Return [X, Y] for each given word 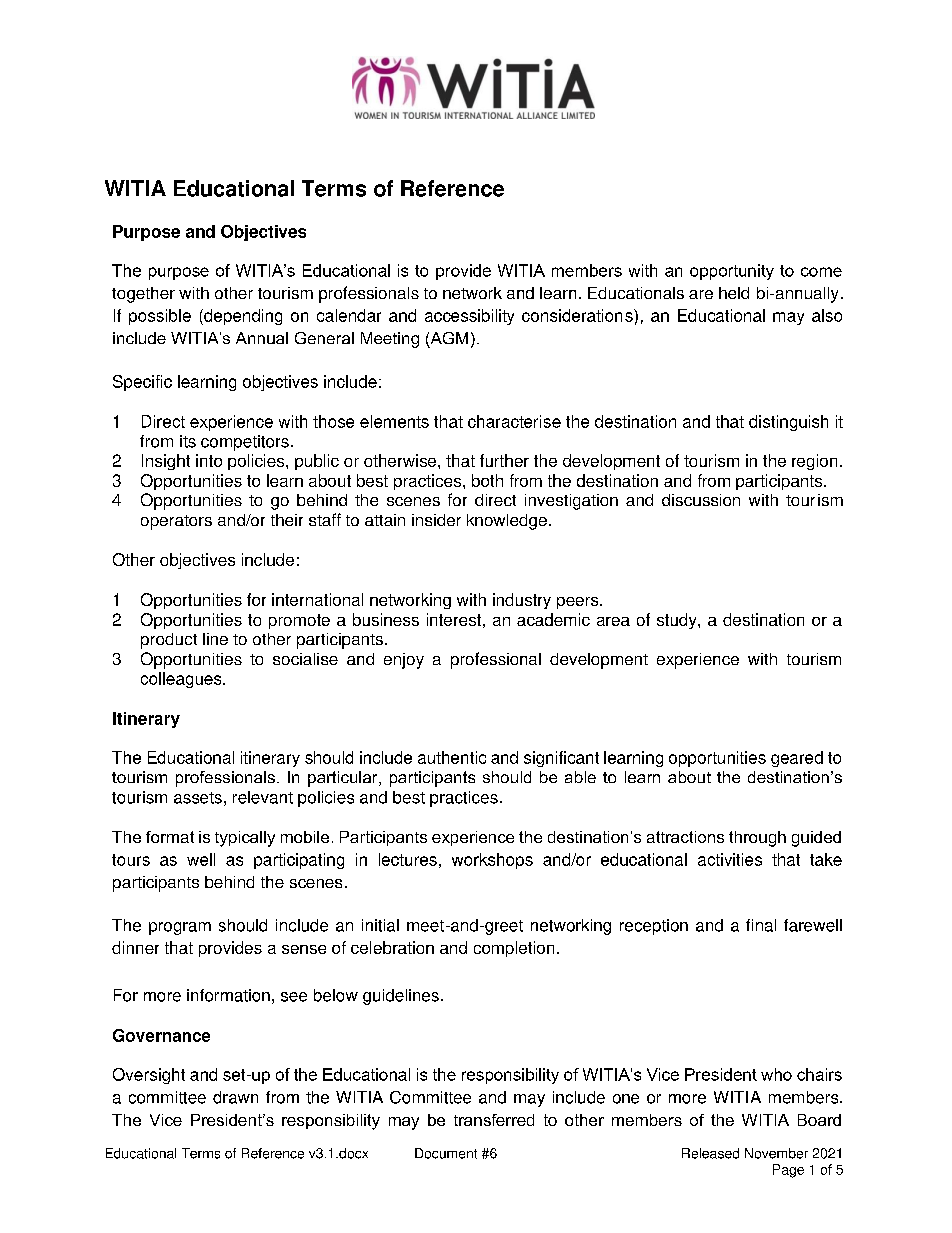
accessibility [469, 317]
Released [710, 1153]
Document [446, 1153]
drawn [235, 1097]
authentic [452, 757]
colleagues [182, 680]
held [734, 293]
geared [797, 759]
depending [242, 317]
